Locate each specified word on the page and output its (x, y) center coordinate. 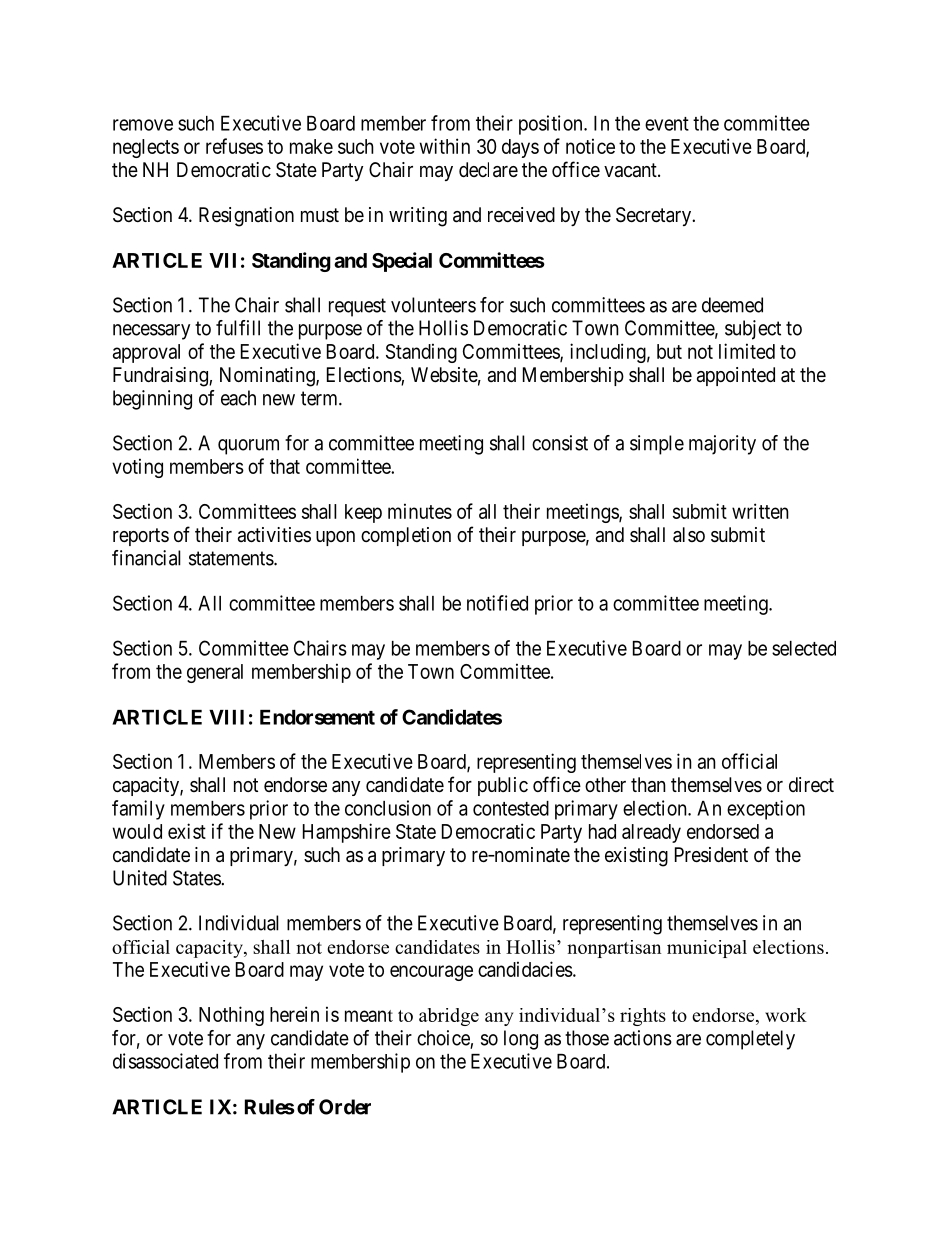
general (215, 673)
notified (497, 603)
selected (804, 648)
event (667, 124)
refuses (234, 146)
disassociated (165, 1061)
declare (488, 170)
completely (750, 1040)
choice (444, 1039)
